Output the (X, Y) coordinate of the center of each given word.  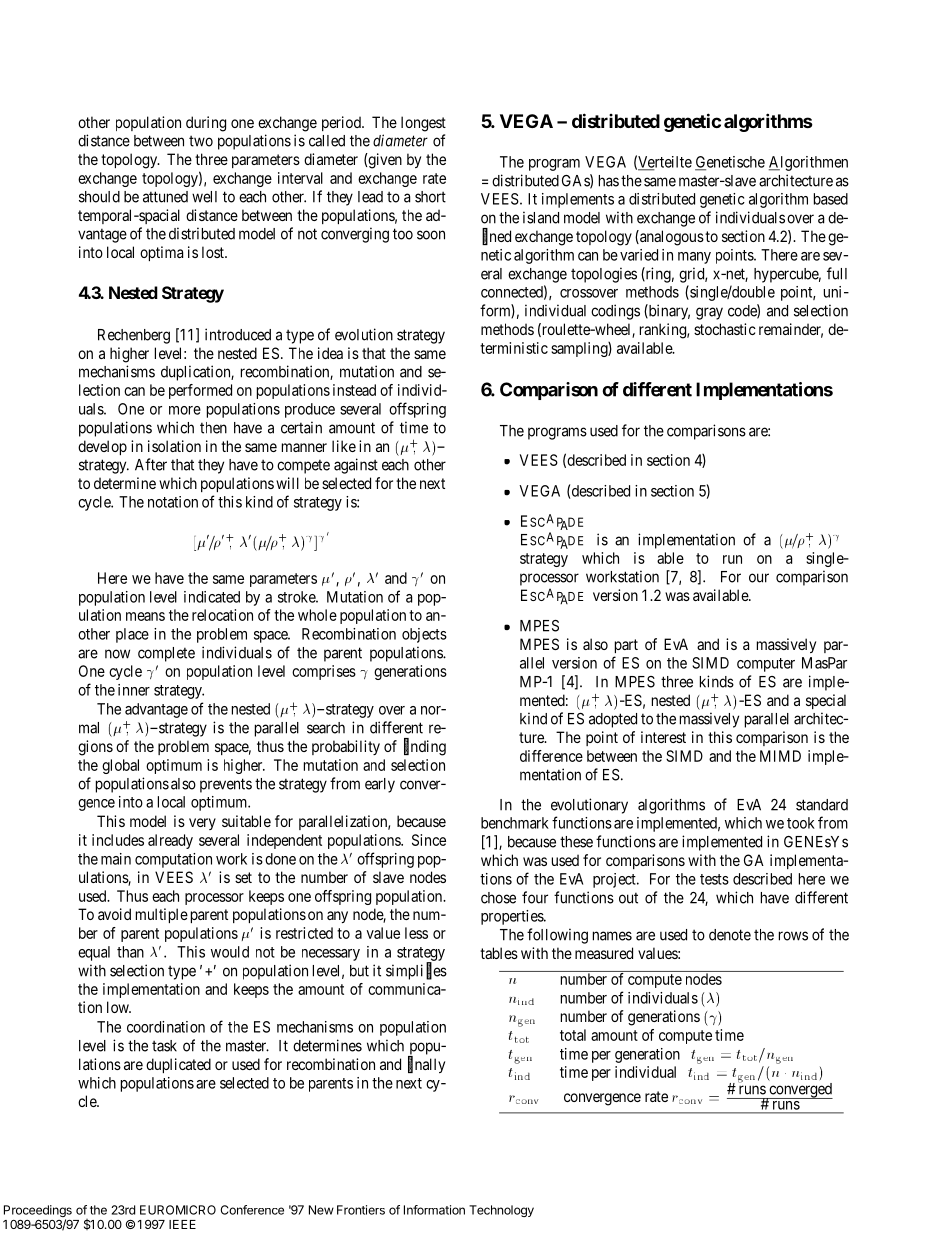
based (831, 199)
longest (423, 124)
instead (354, 390)
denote (730, 935)
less (416, 933)
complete (166, 654)
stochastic (725, 329)
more (185, 410)
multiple (162, 915)
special (826, 701)
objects (424, 635)
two (201, 141)
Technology (501, 1211)
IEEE (182, 1224)
